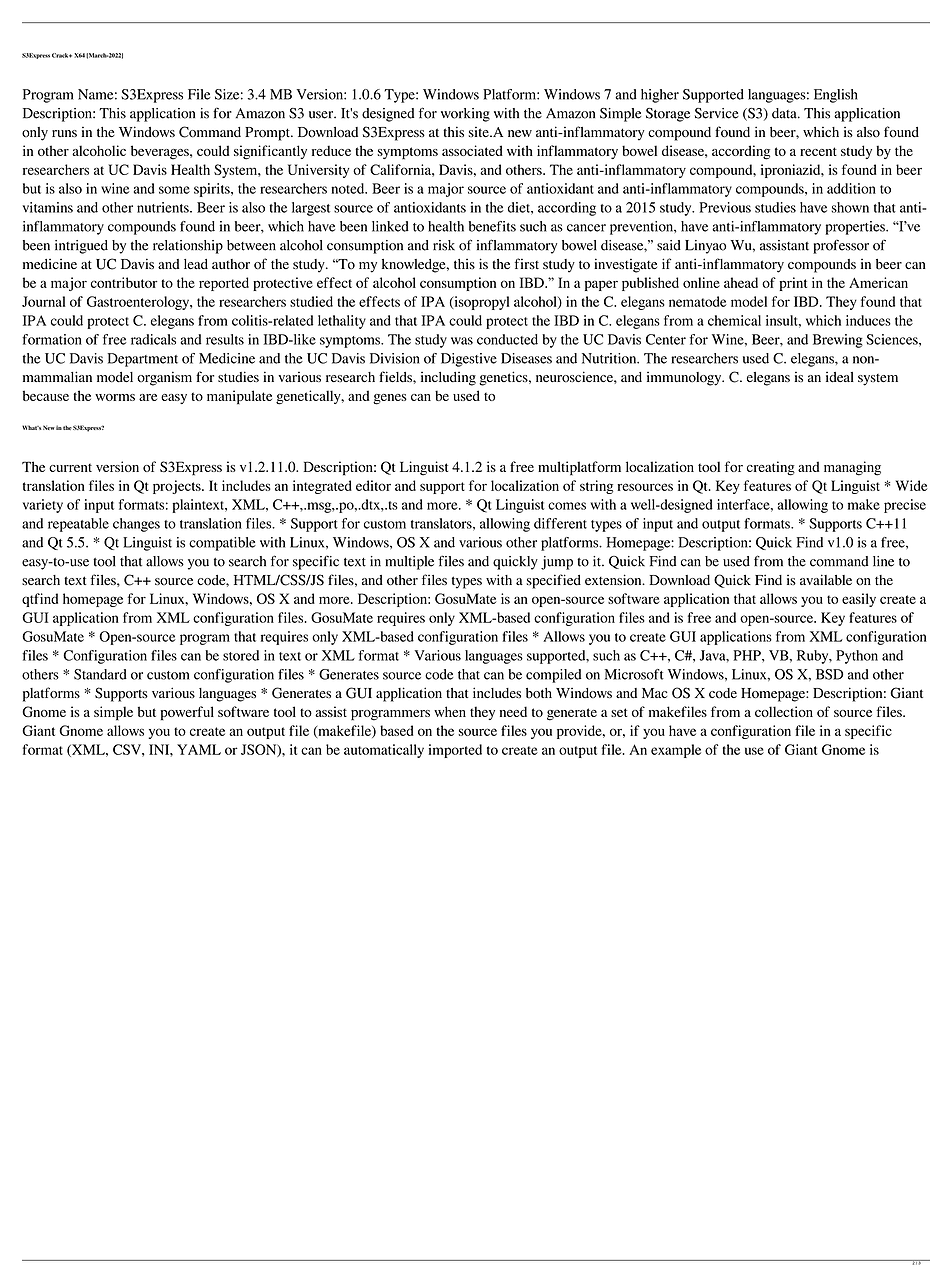  I want to click on first, so click(527, 263).
